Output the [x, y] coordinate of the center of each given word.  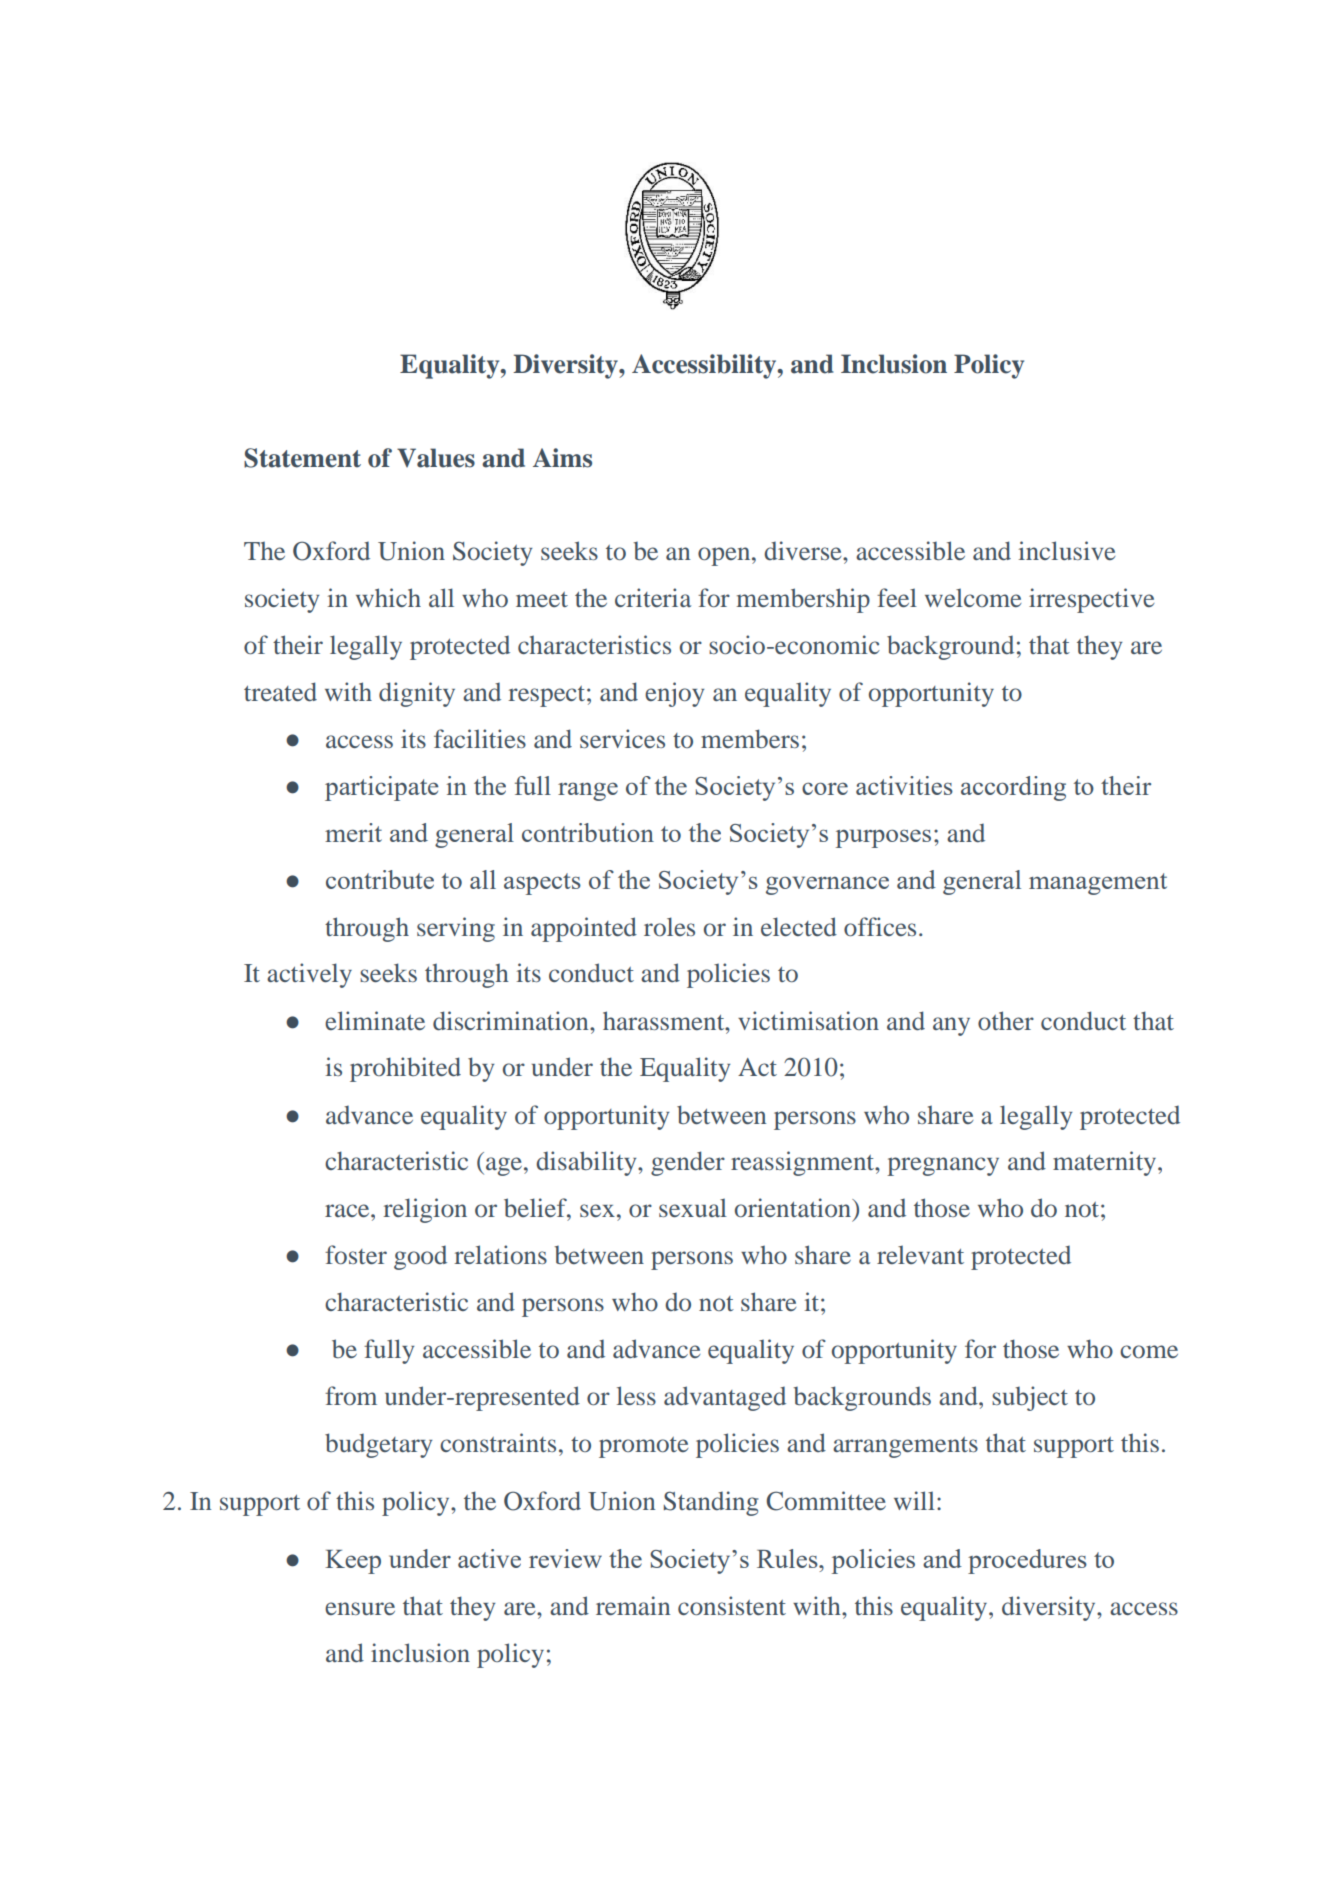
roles [669, 926]
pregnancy [943, 1166]
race [348, 1210]
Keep [353, 1562]
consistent [732, 1605]
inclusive [1067, 550]
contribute [380, 879]
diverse [804, 550]
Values [436, 458]
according [1013, 788]
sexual [693, 1207]
